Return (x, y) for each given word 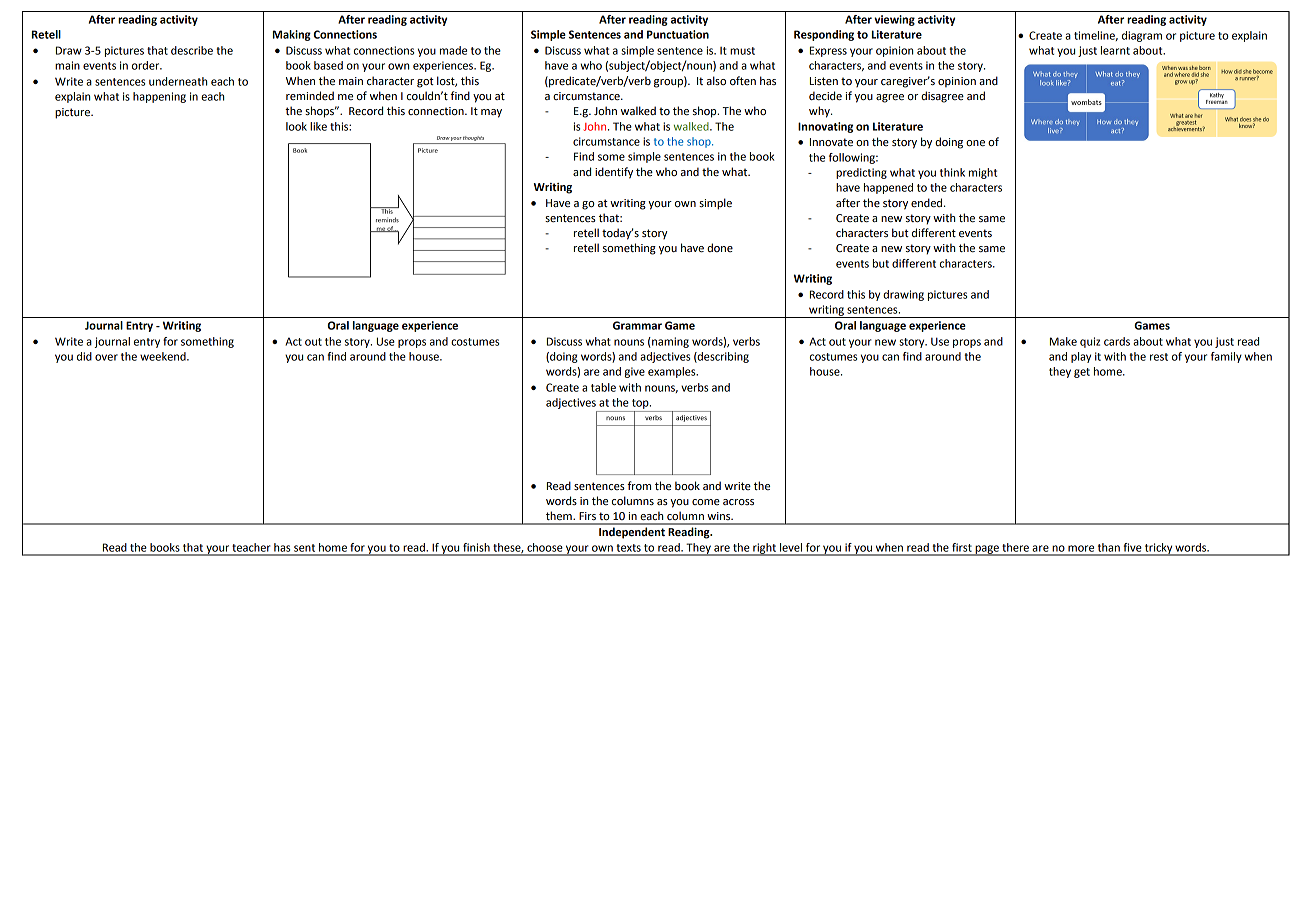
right (764, 549)
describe (192, 50)
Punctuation (678, 34)
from (639, 485)
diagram (1142, 36)
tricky (1158, 549)
